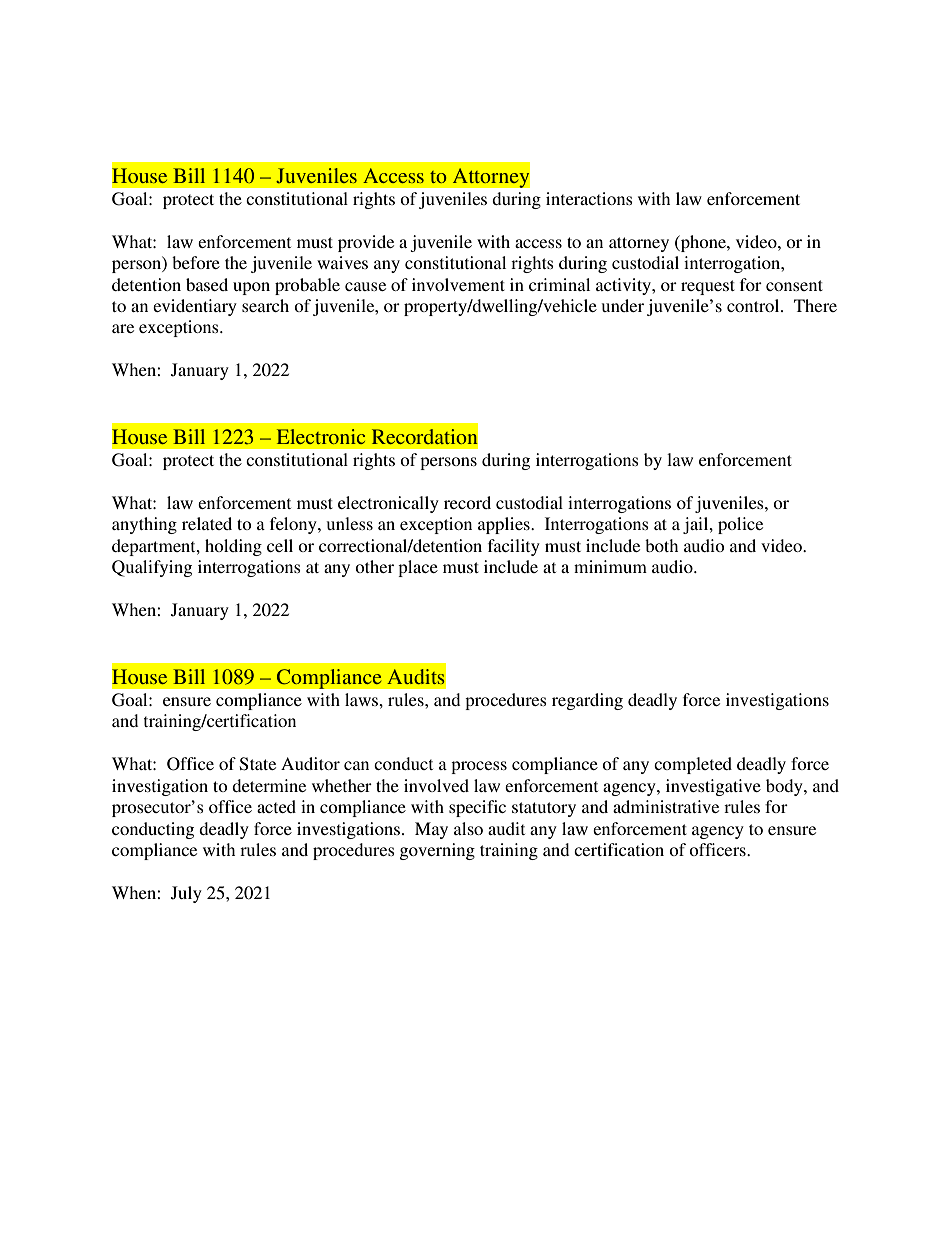  What do you see at coordinates (587, 701) in the image?
I see `regarding` at bounding box center [587, 701].
